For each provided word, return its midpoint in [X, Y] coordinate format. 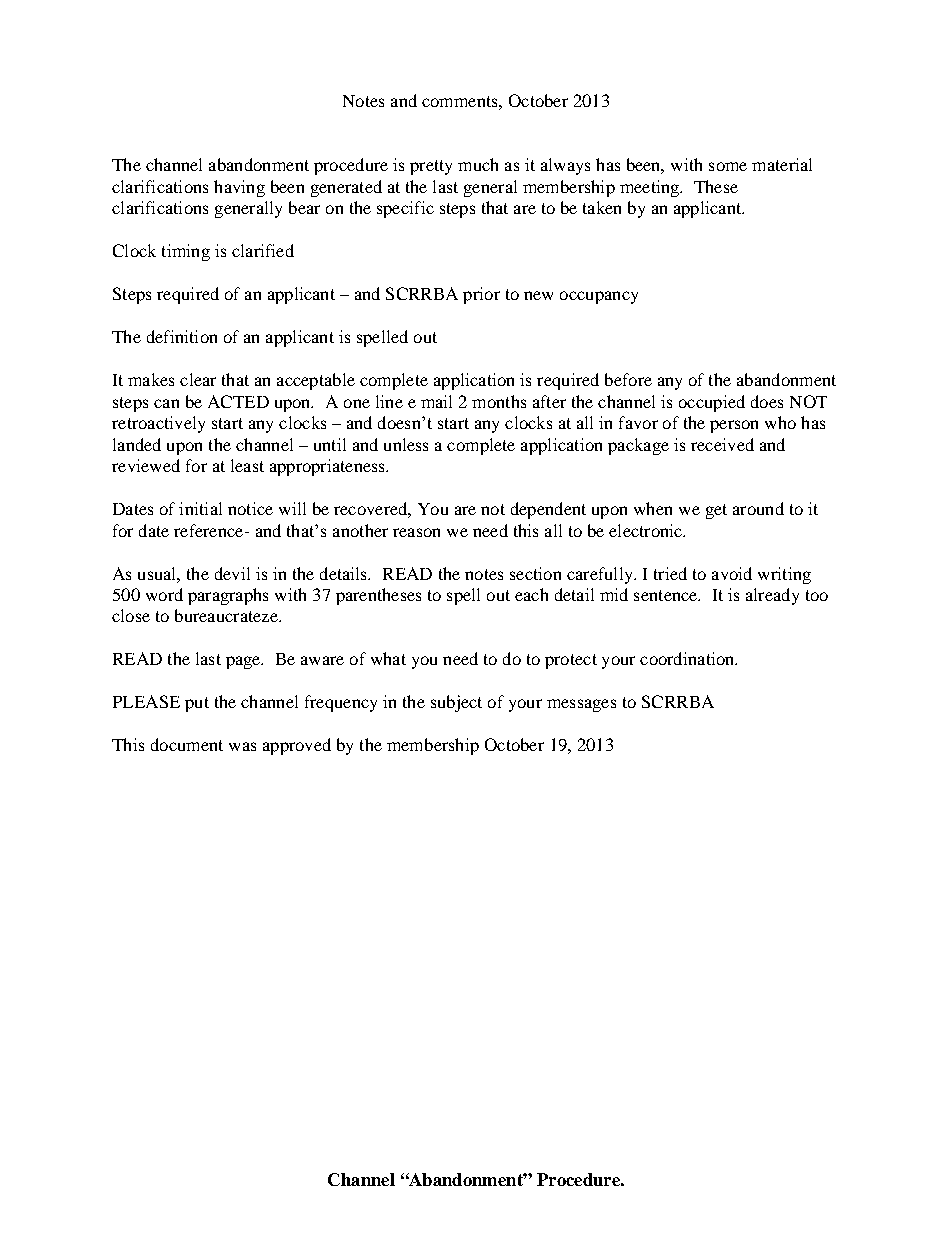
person [734, 426]
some [728, 166]
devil [232, 573]
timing [186, 252]
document [187, 744]
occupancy [599, 297]
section [535, 573]
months [499, 401]
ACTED [238, 401]
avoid [732, 573]
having [239, 188]
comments [461, 101]
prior [481, 295]
